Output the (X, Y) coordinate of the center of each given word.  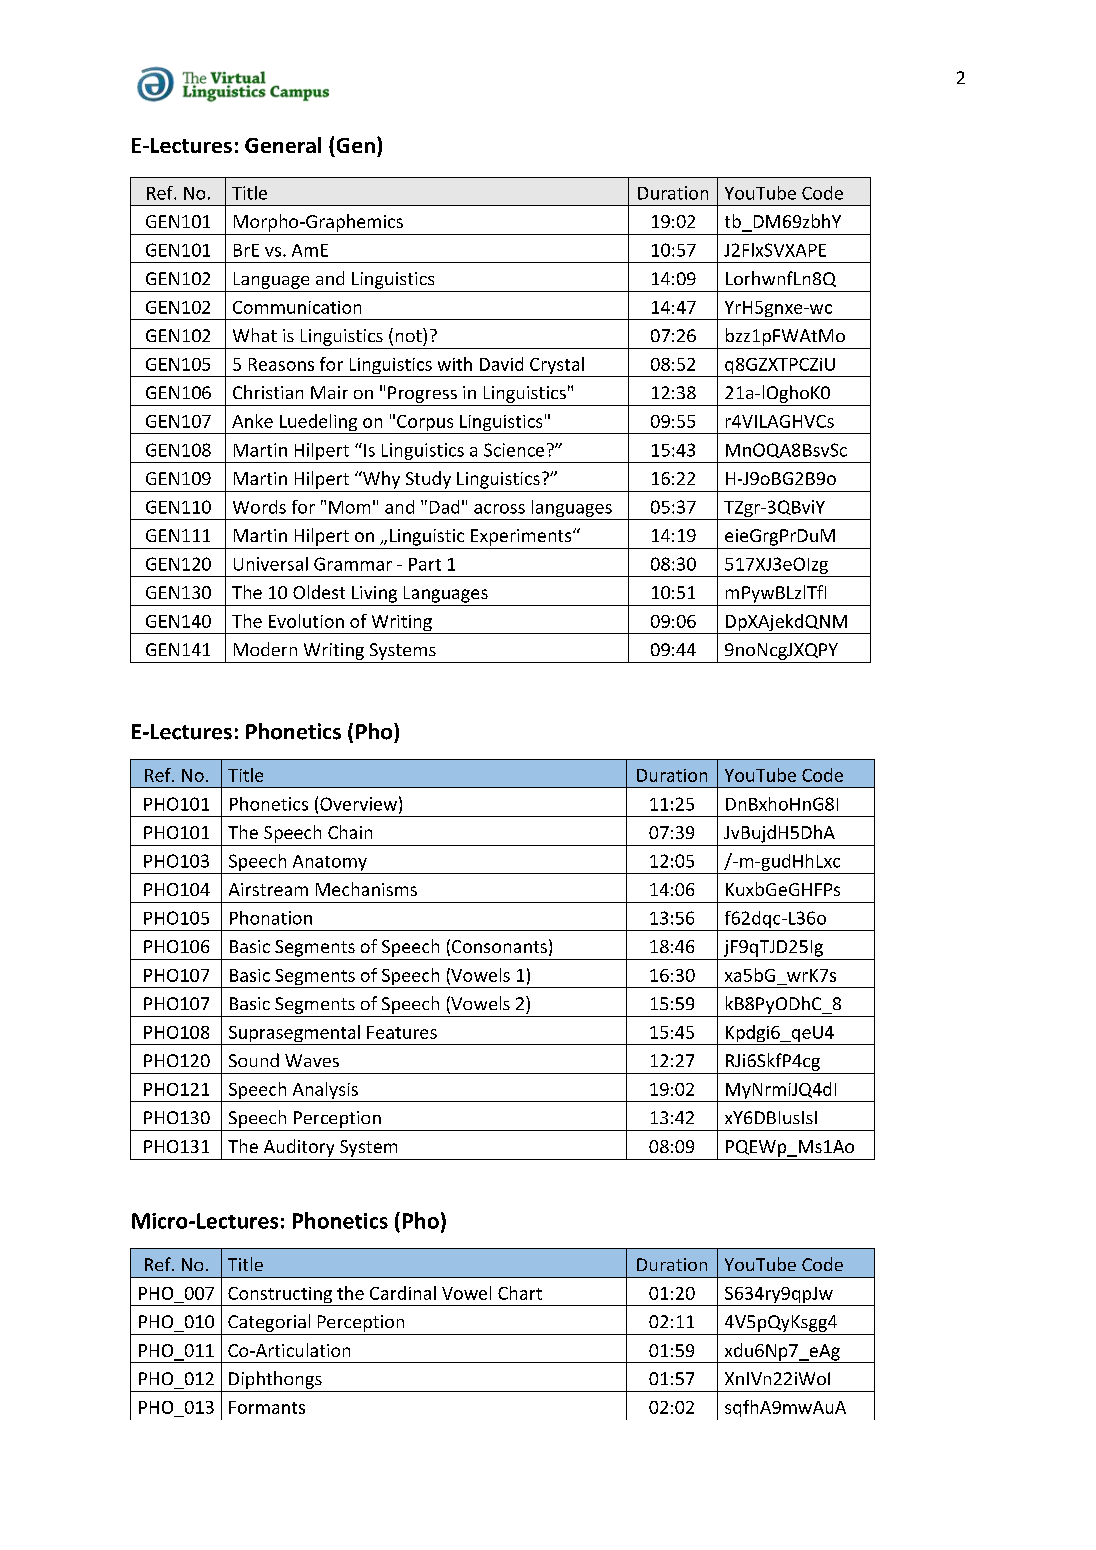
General (283, 145)
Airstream (268, 889)
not (410, 335)
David (501, 364)
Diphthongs (275, 1380)
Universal (271, 564)
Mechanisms (366, 889)
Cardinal (403, 1293)
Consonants (499, 946)
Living (374, 594)
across (499, 509)
